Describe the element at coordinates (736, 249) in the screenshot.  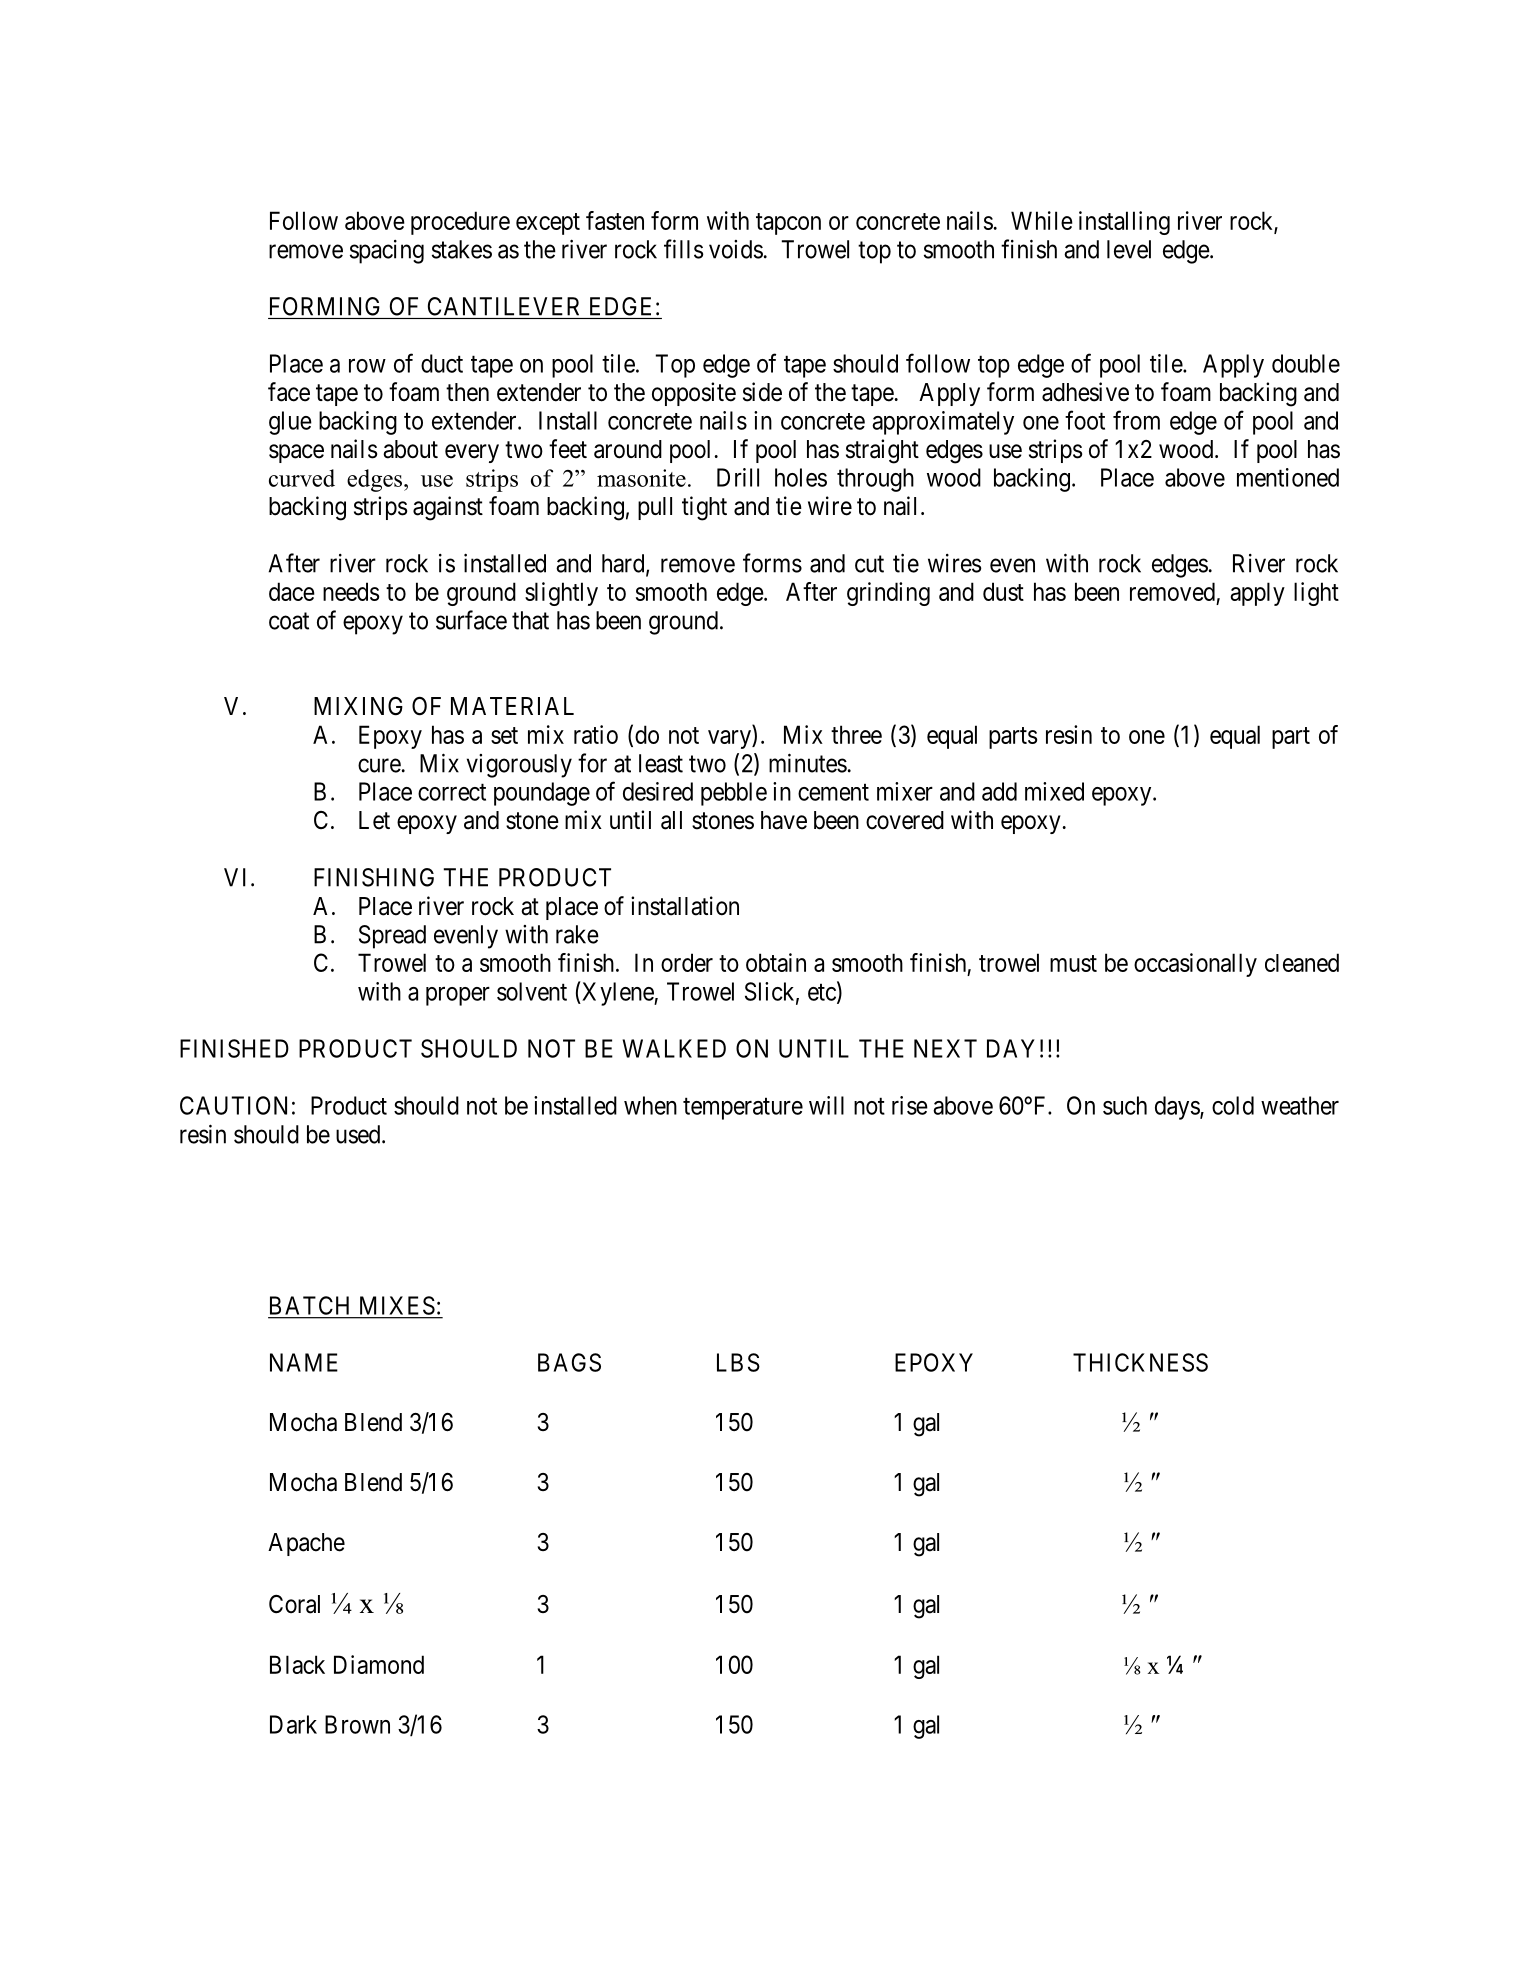
I see `voids` at that location.
